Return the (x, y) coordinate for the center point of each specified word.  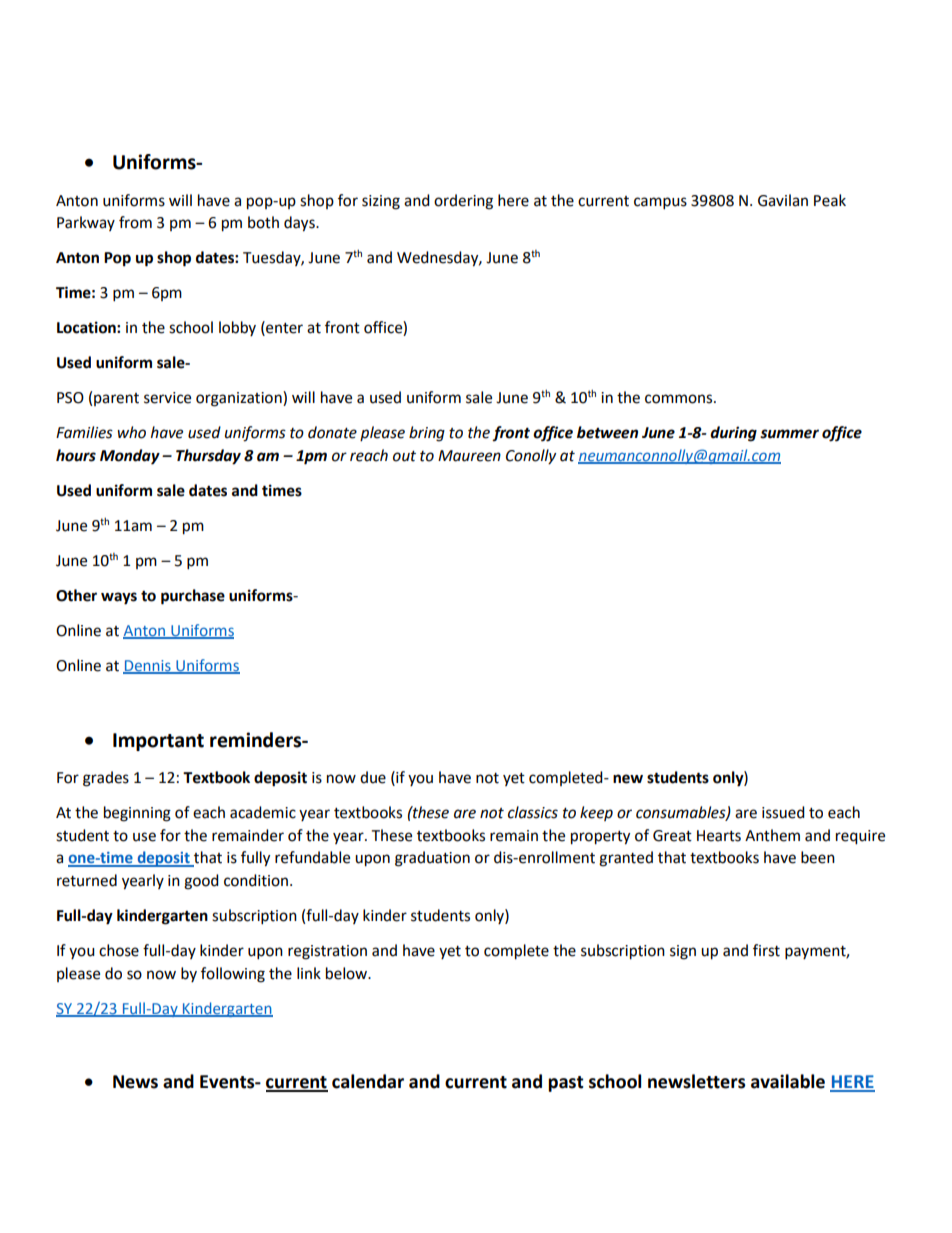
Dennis (148, 667)
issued (783, 812)
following (233, 975)
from (135, 222)
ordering (463, 202)
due (373, 777)
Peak (830, 200)
